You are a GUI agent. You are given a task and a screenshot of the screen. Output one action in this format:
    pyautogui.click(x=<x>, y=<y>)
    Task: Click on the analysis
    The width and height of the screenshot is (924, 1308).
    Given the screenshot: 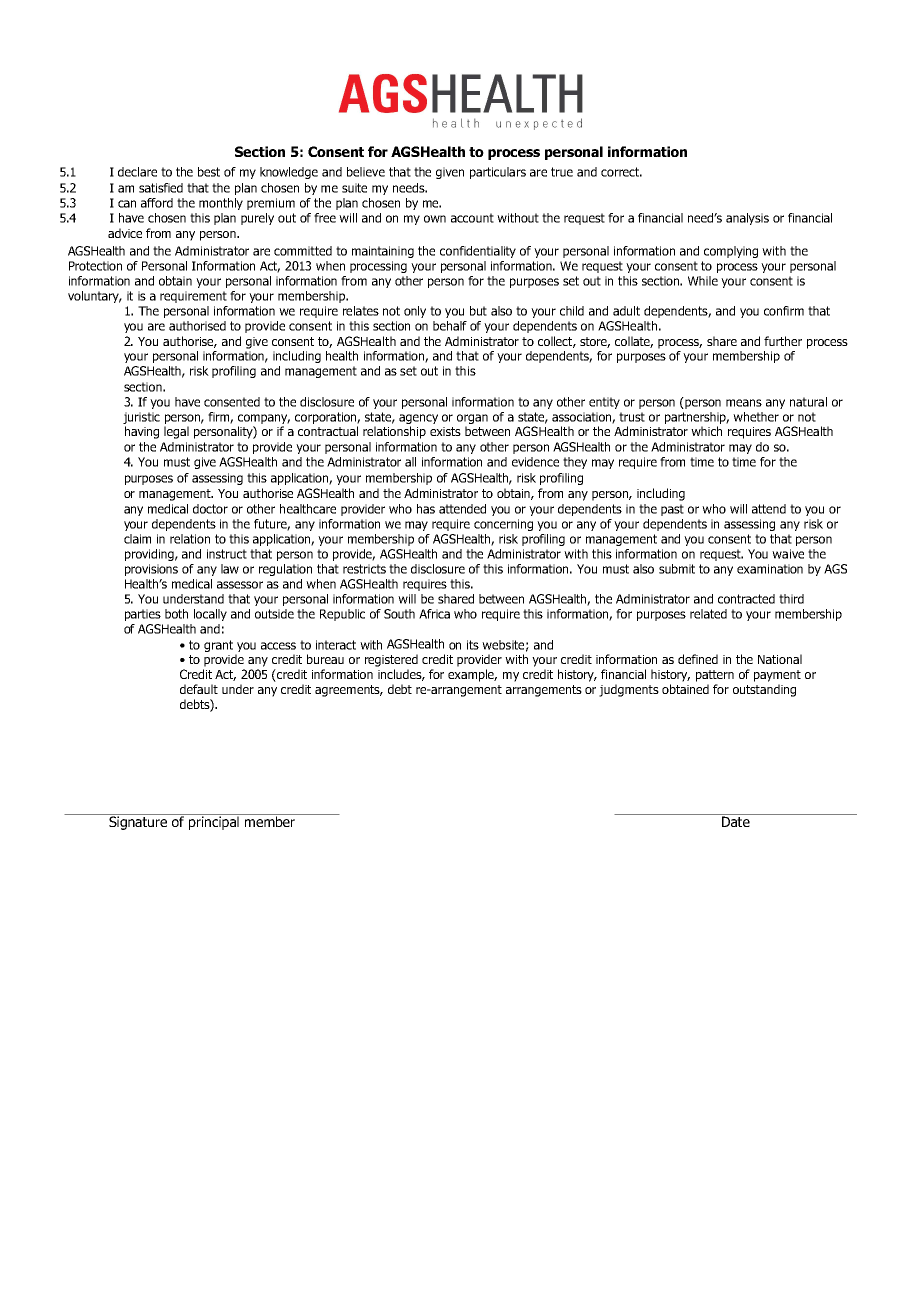 What is the action you would take?
    pyautogui.click(x=747, y=219)
